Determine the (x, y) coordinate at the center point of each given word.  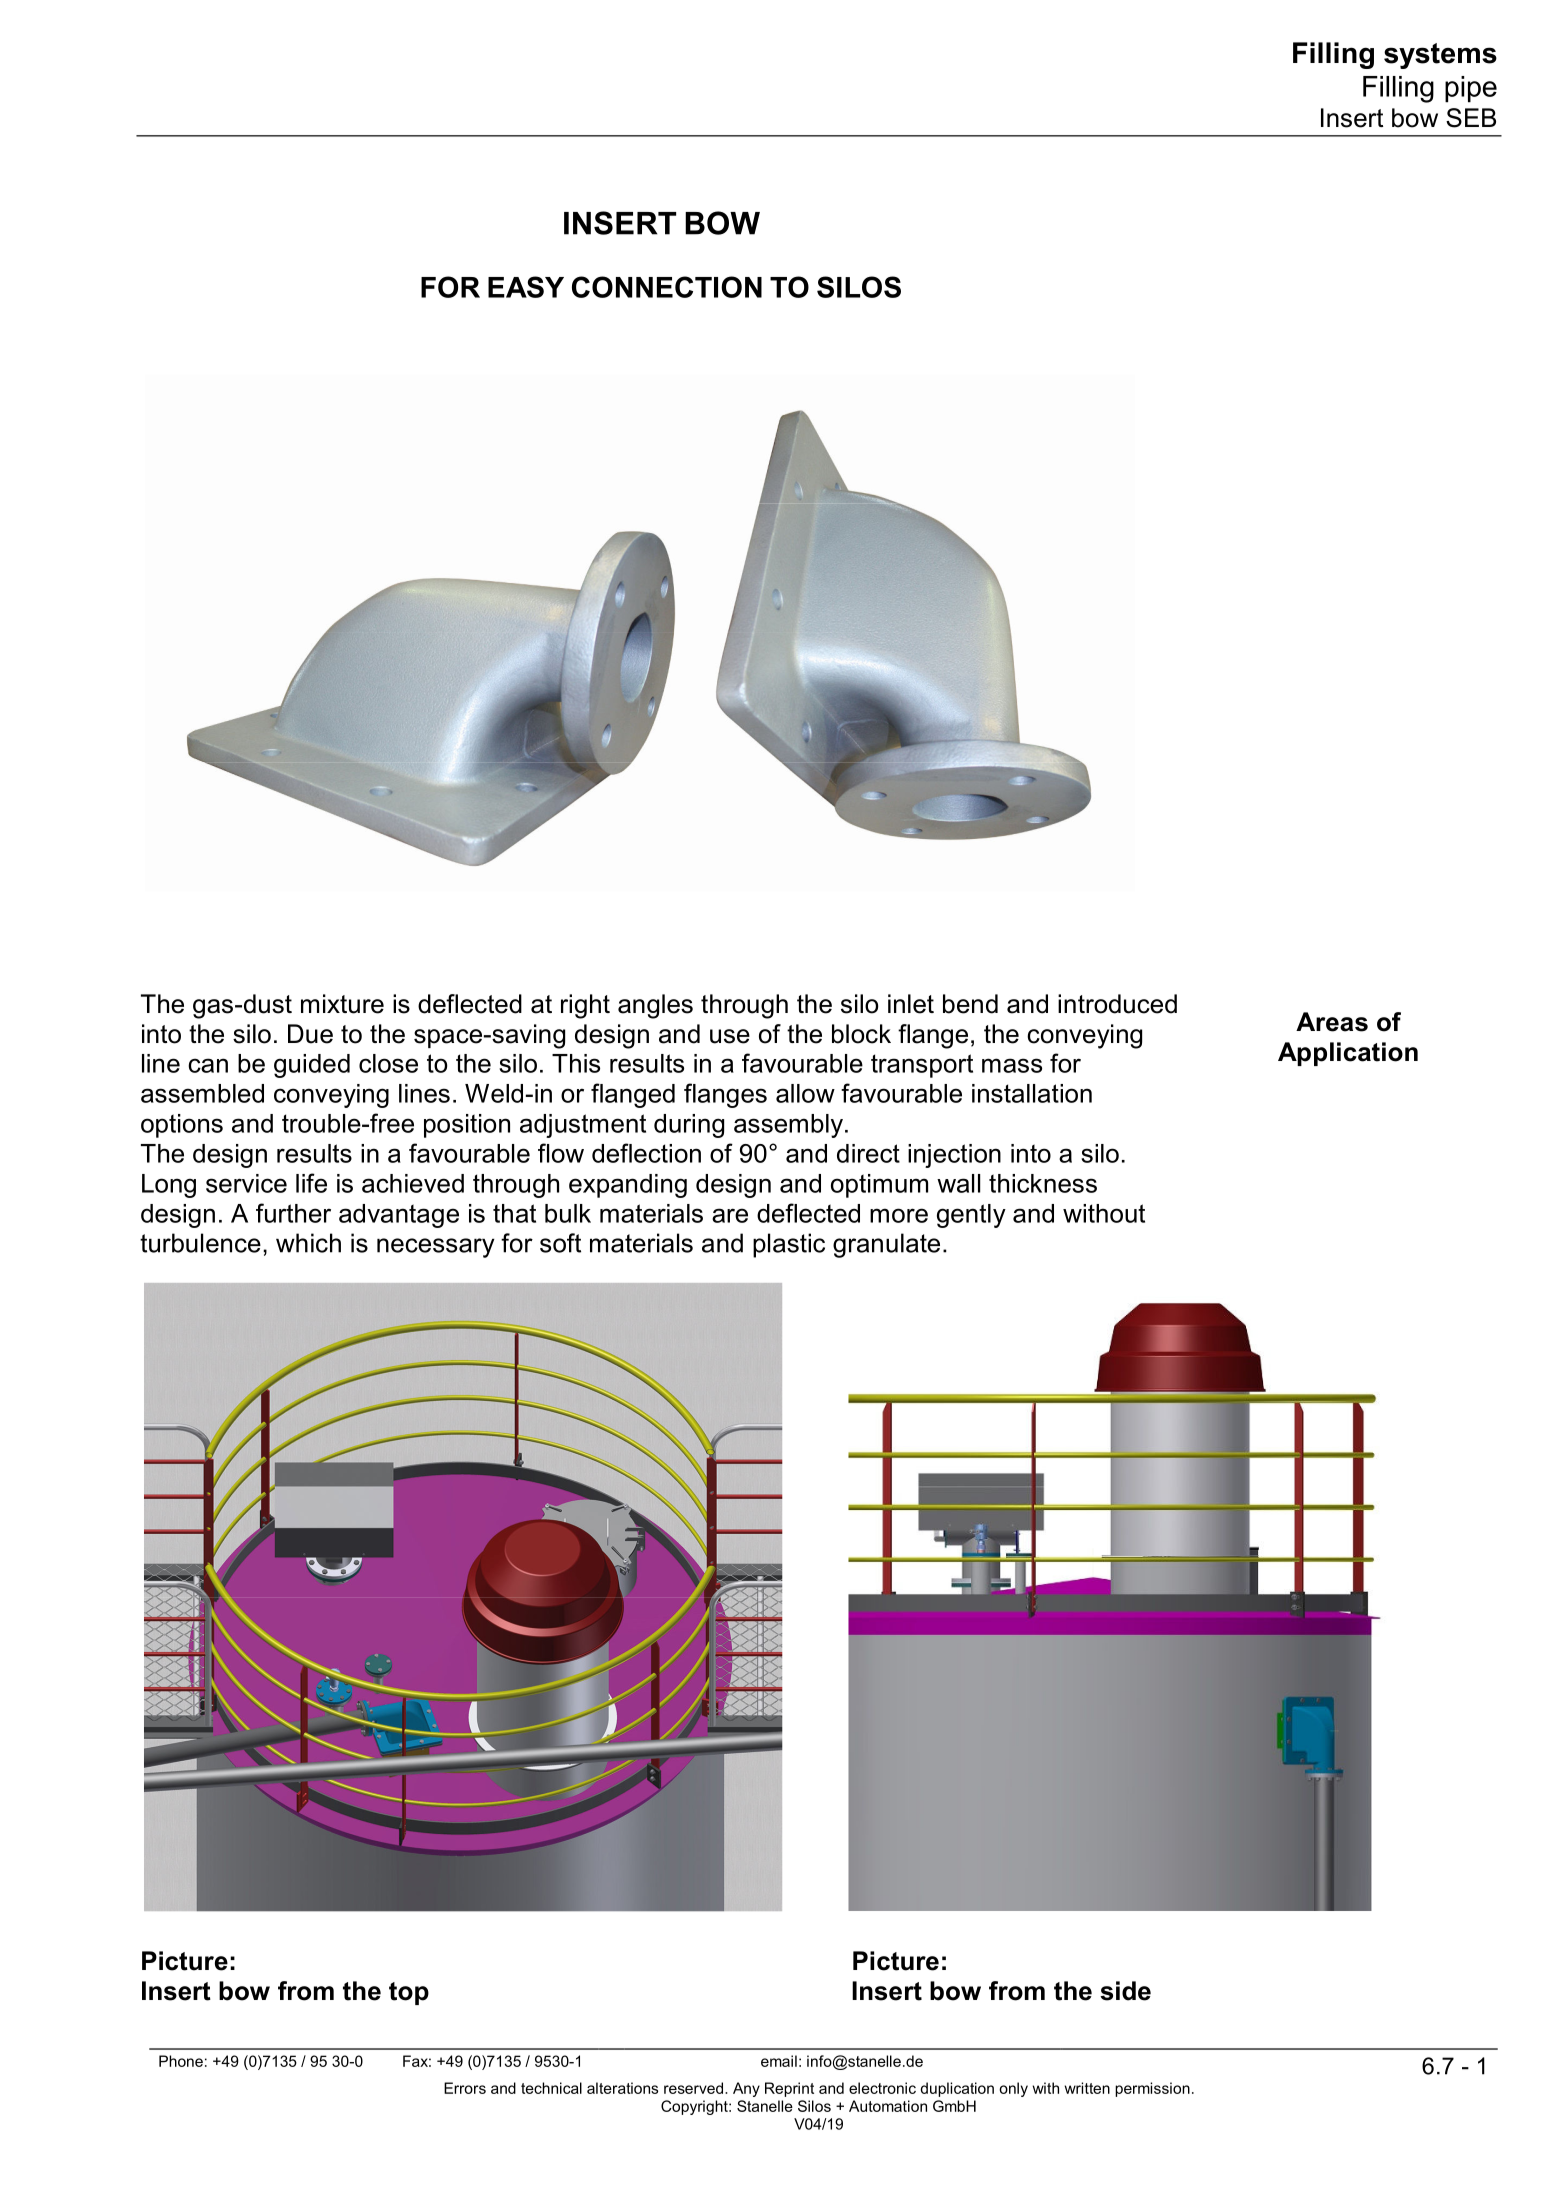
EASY (526, 287)
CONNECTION (667, 287)
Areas (1332, 1022)
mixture (342, 1004)
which (308, 1243)
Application (1348, 1054)
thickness (1043, 1183)
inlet (911, 1004)
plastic (789, 1245)
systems (1440, 56)
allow (805, 1093)
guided (312, 1066)
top (409, 1993)
